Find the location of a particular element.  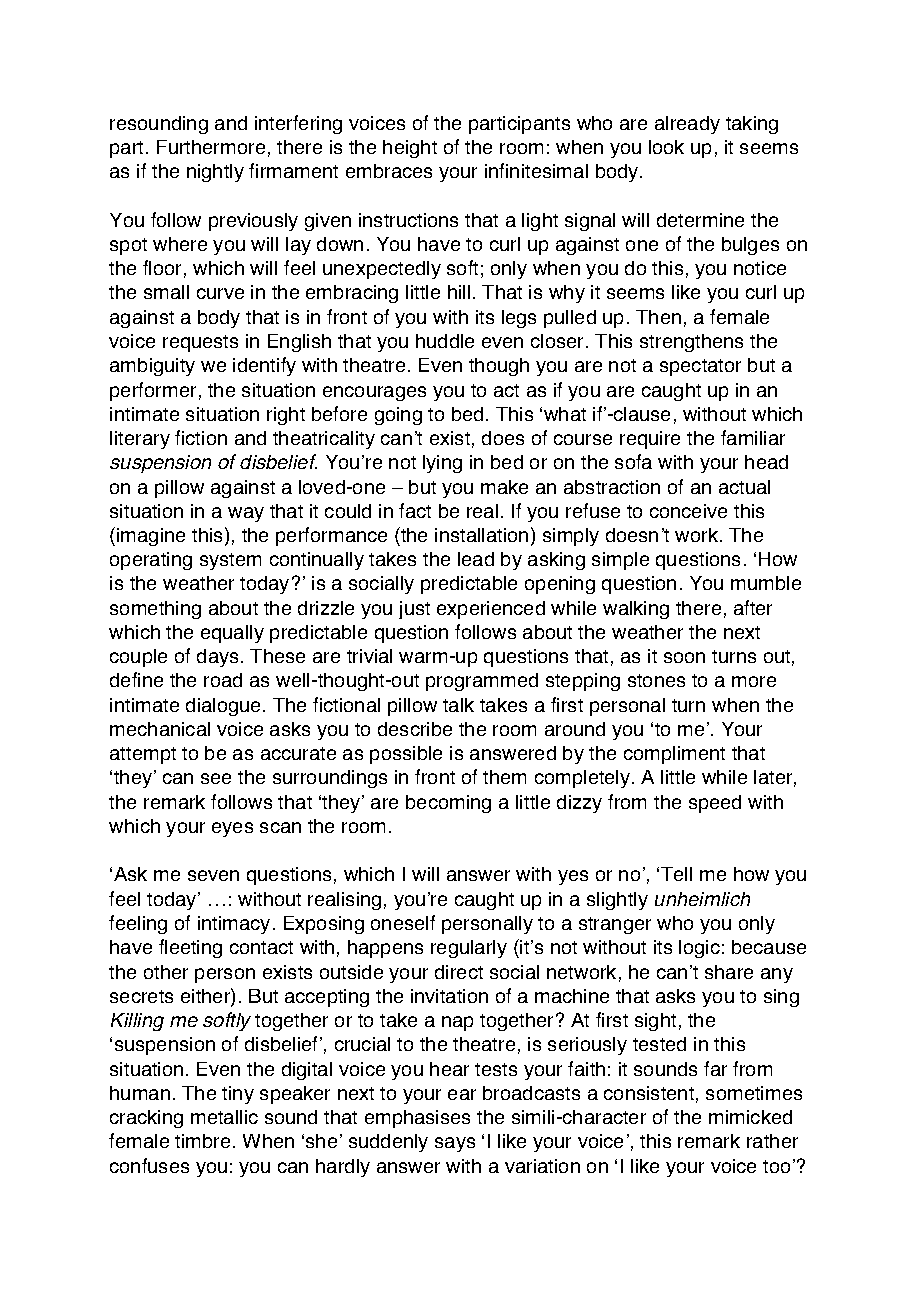

says is located at coordinates (455, 1144).
